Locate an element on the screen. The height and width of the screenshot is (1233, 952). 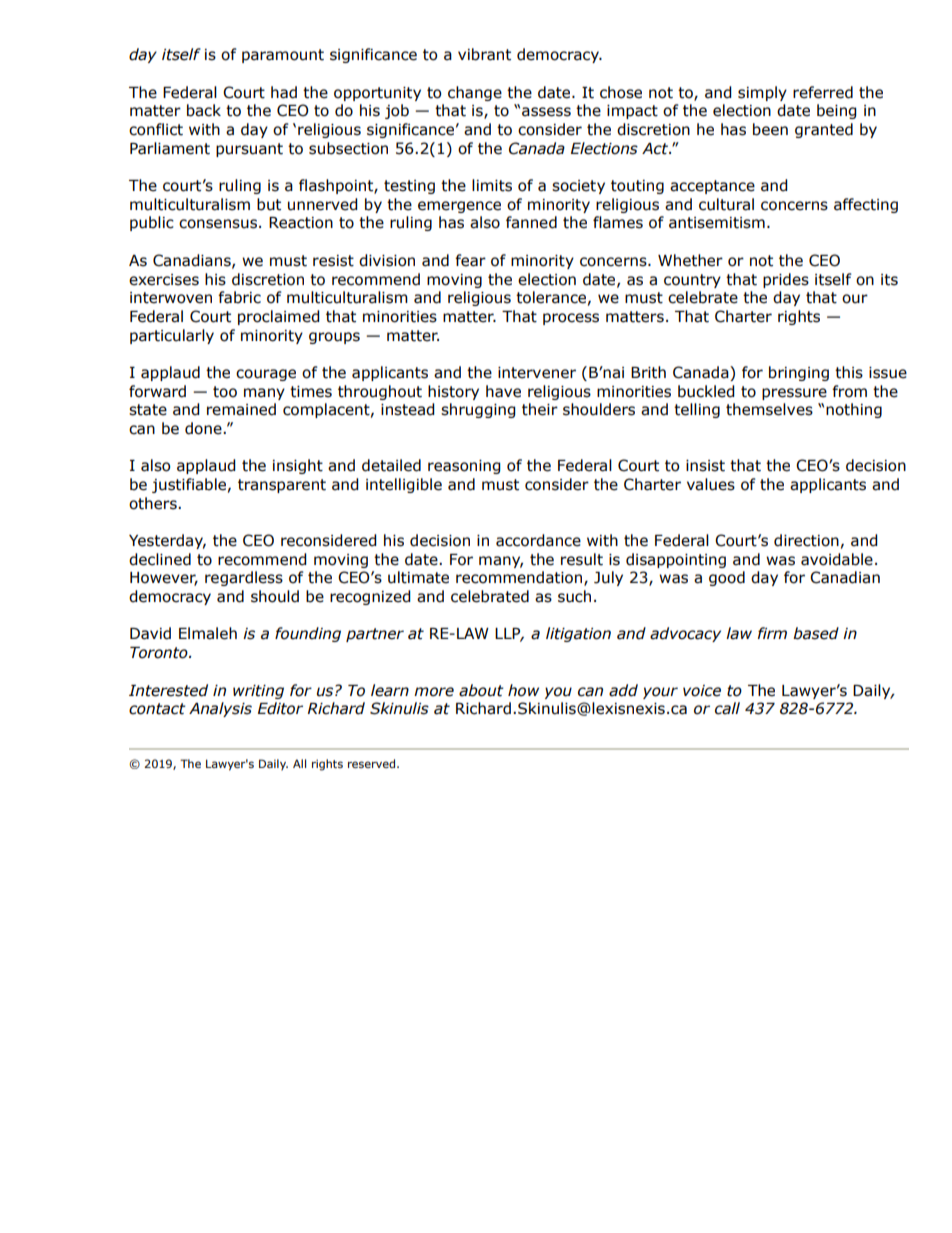
remained is located at coordinates (241, 409).
